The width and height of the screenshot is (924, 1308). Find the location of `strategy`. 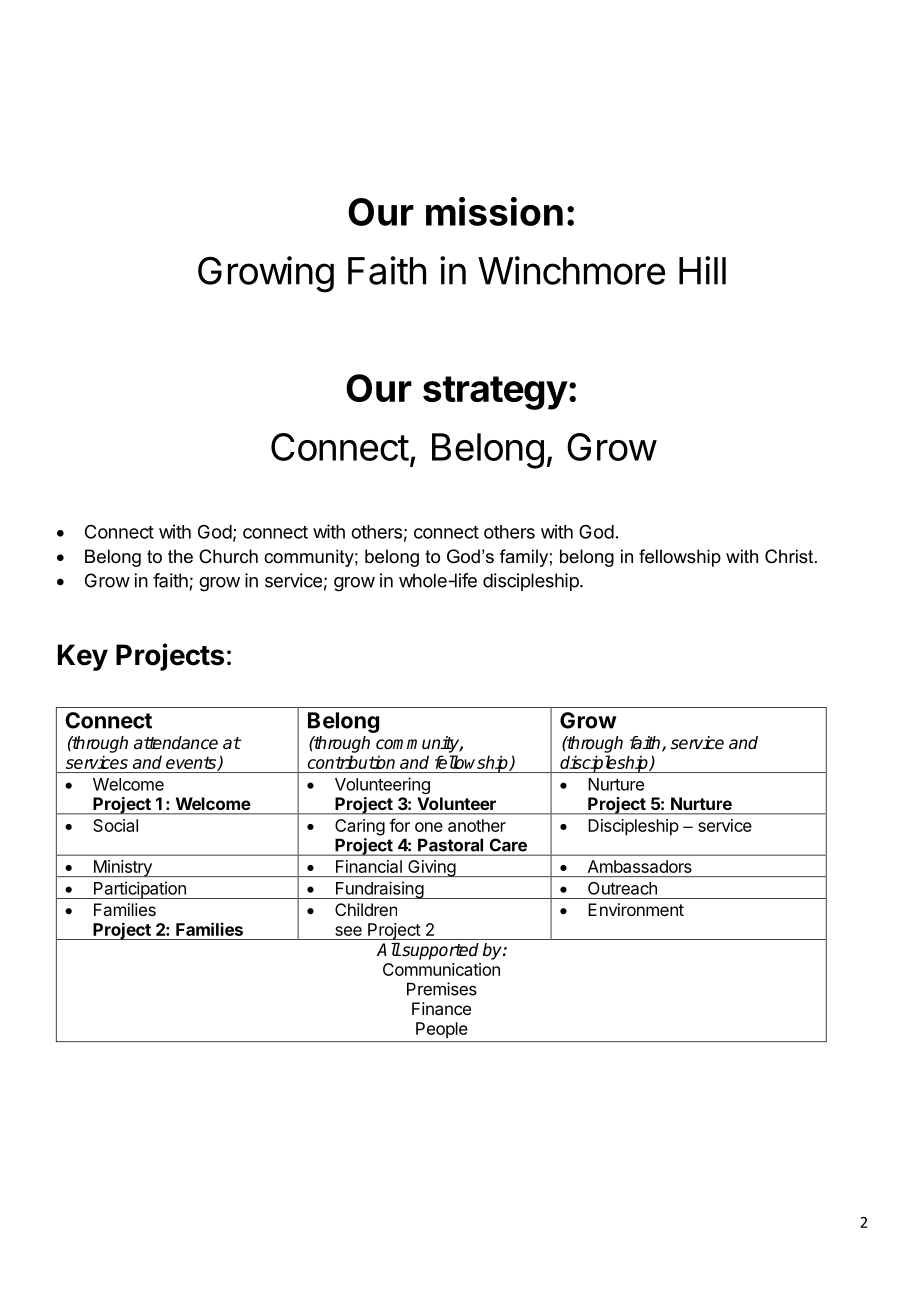

strategy is located at coordinates (495, 393).
